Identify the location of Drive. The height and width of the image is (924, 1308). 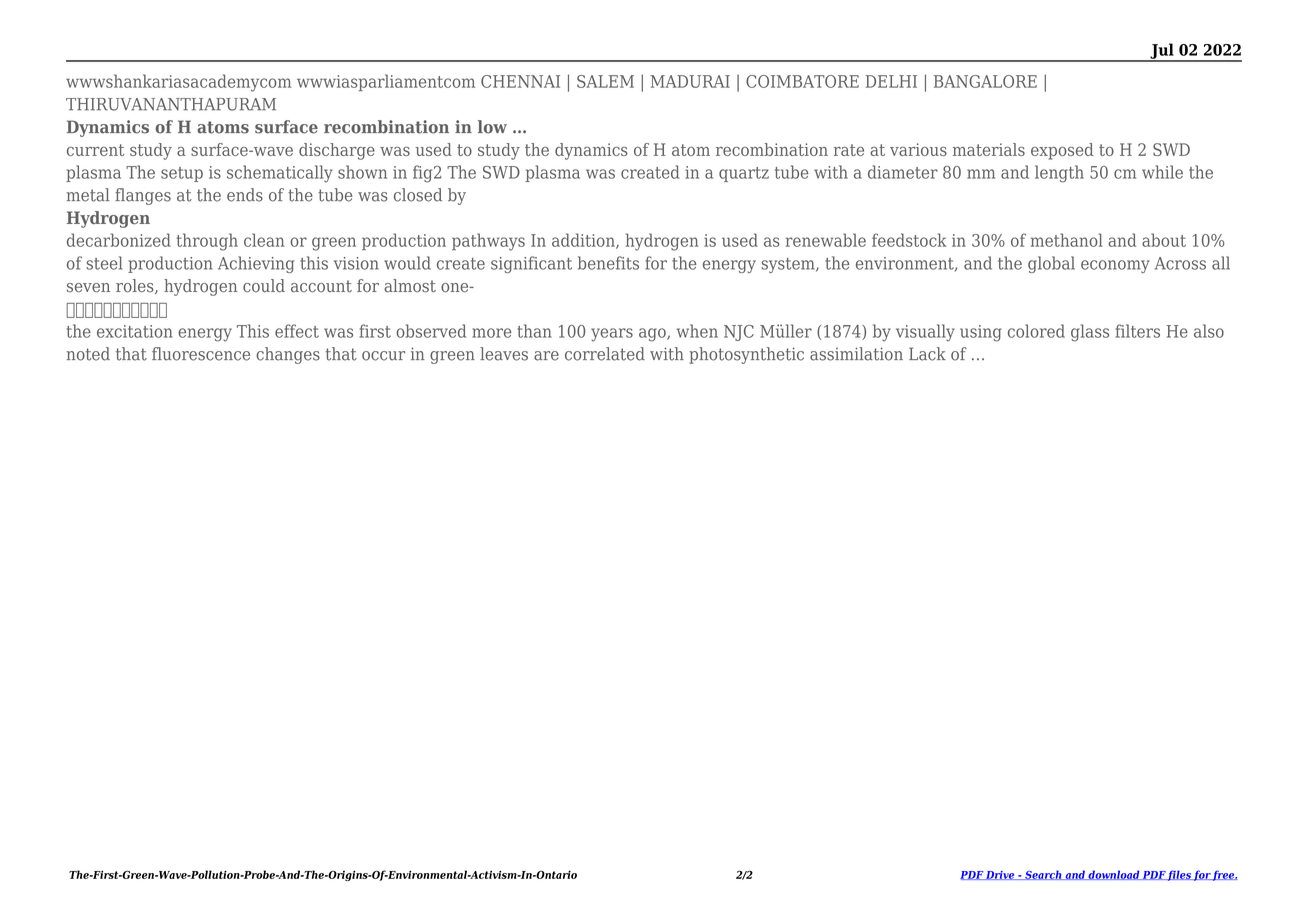
(1000, 875).
